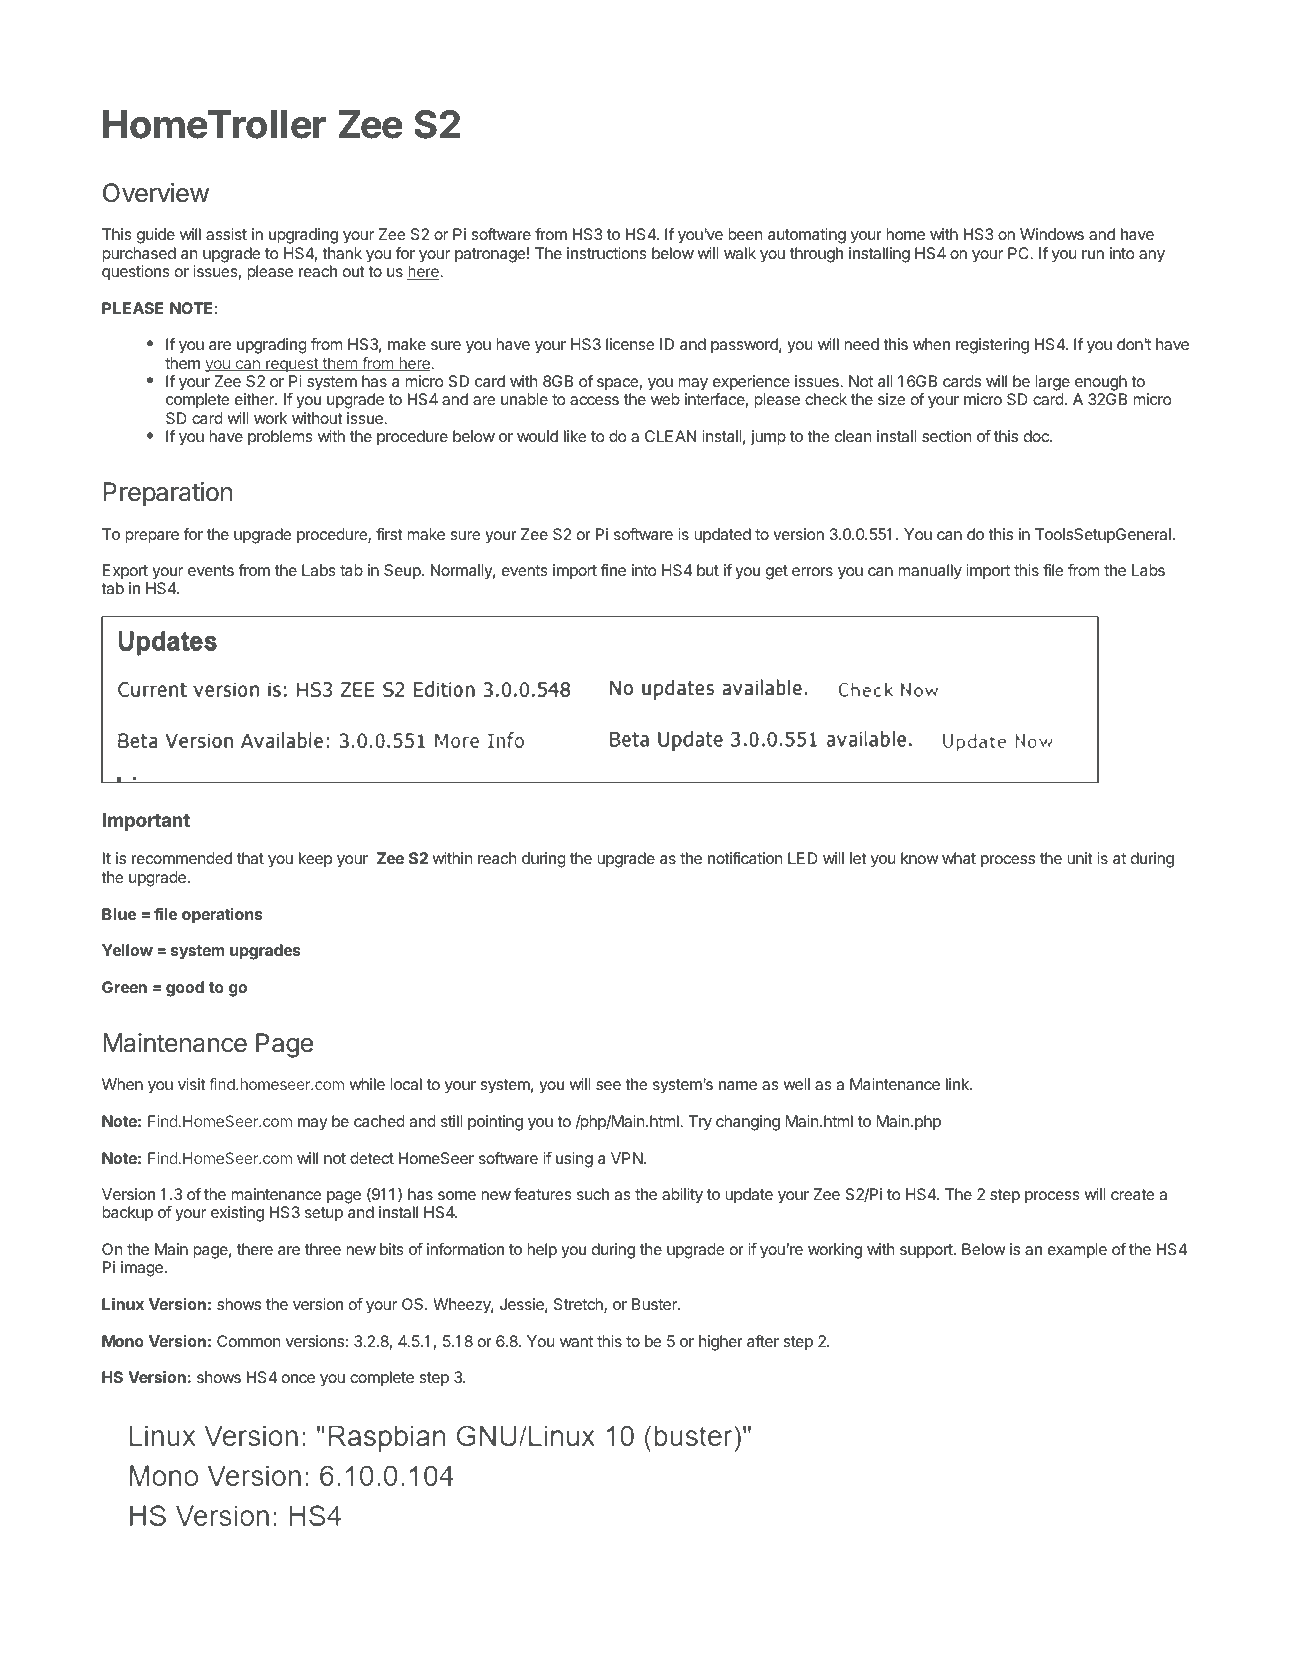 This document has height=1678, width=1297. Describe the element at coordinates (576, 1341) in the document. I see `want` at that location.
